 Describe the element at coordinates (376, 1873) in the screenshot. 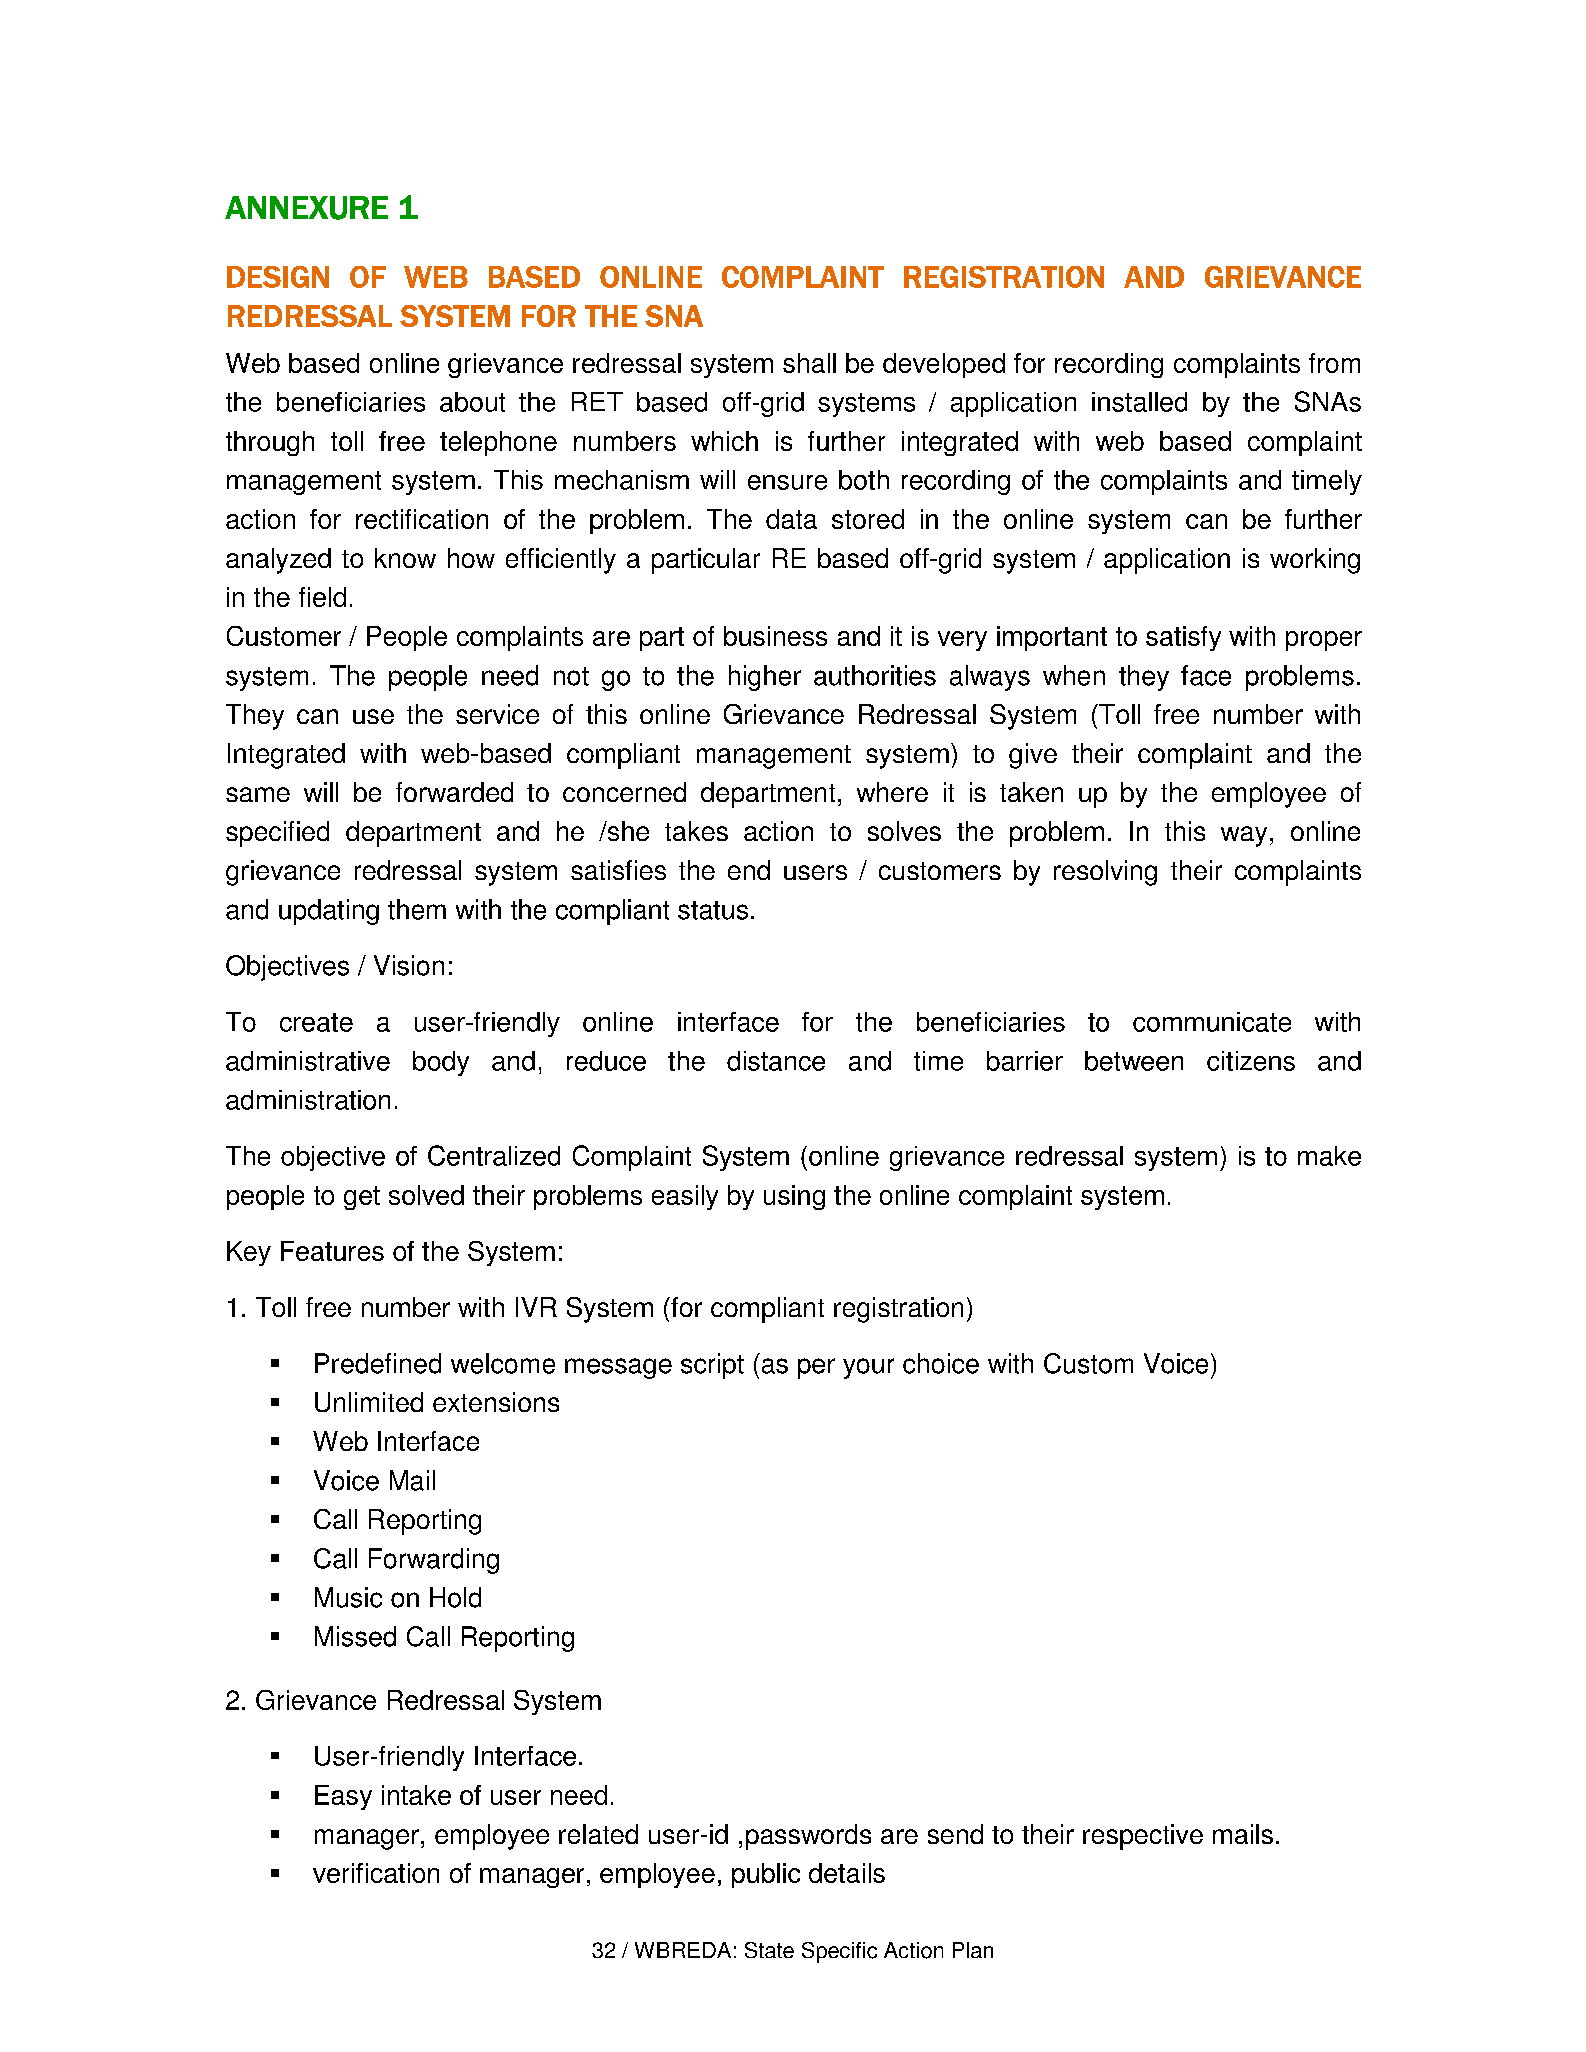

I see `verification` at that location.
